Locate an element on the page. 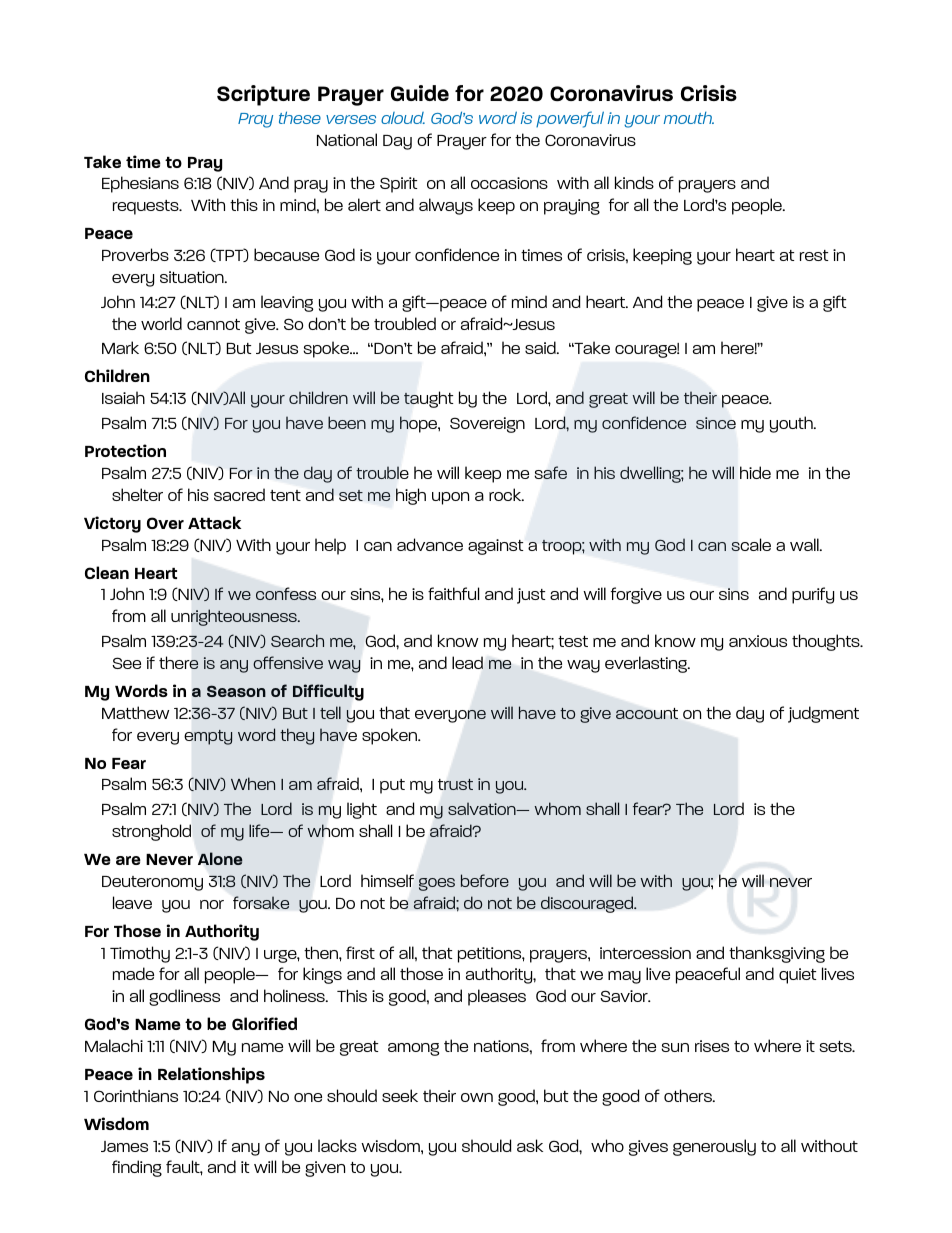  When is located at coordinates (253, 783).
